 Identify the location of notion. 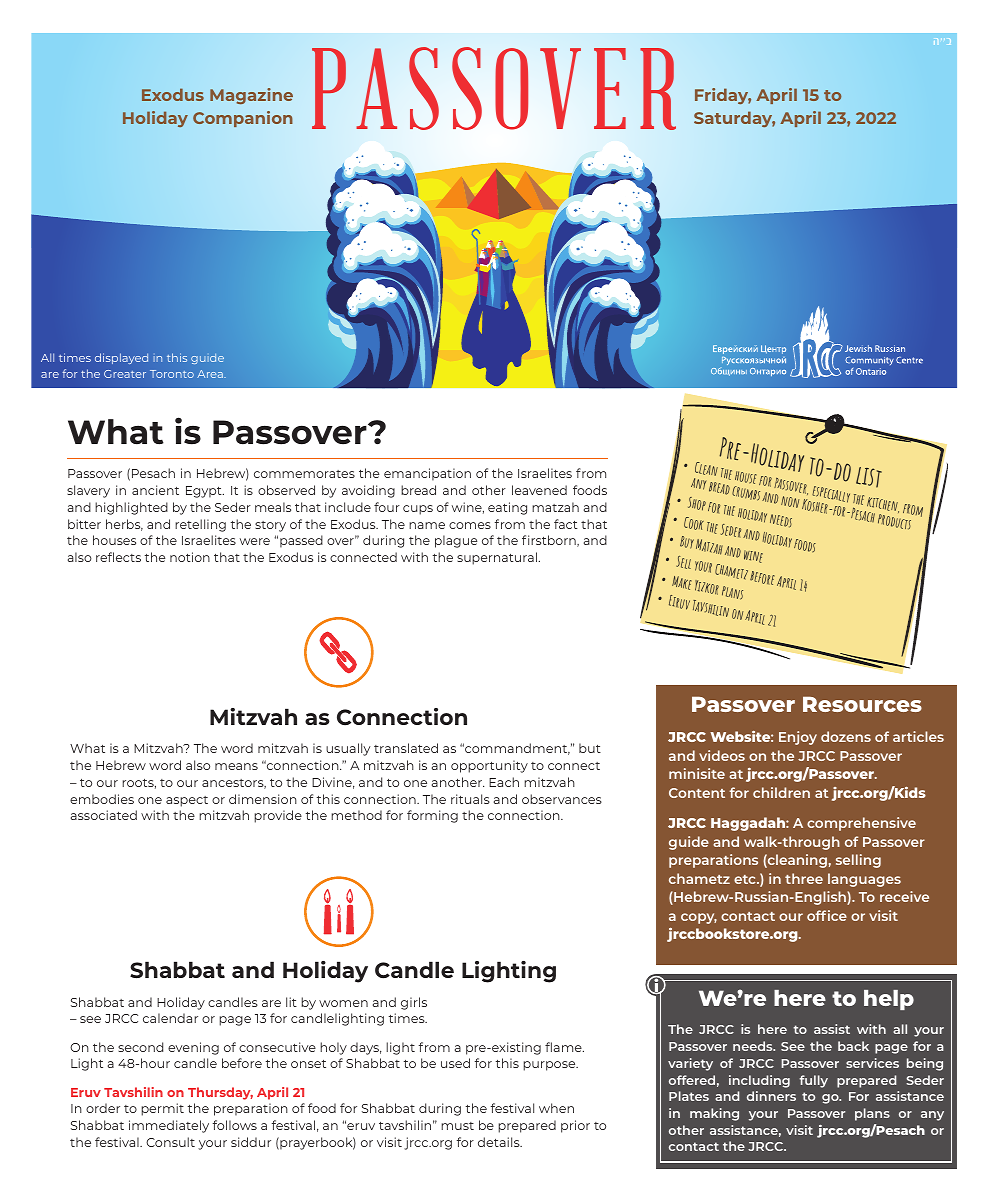
(190, 557).
